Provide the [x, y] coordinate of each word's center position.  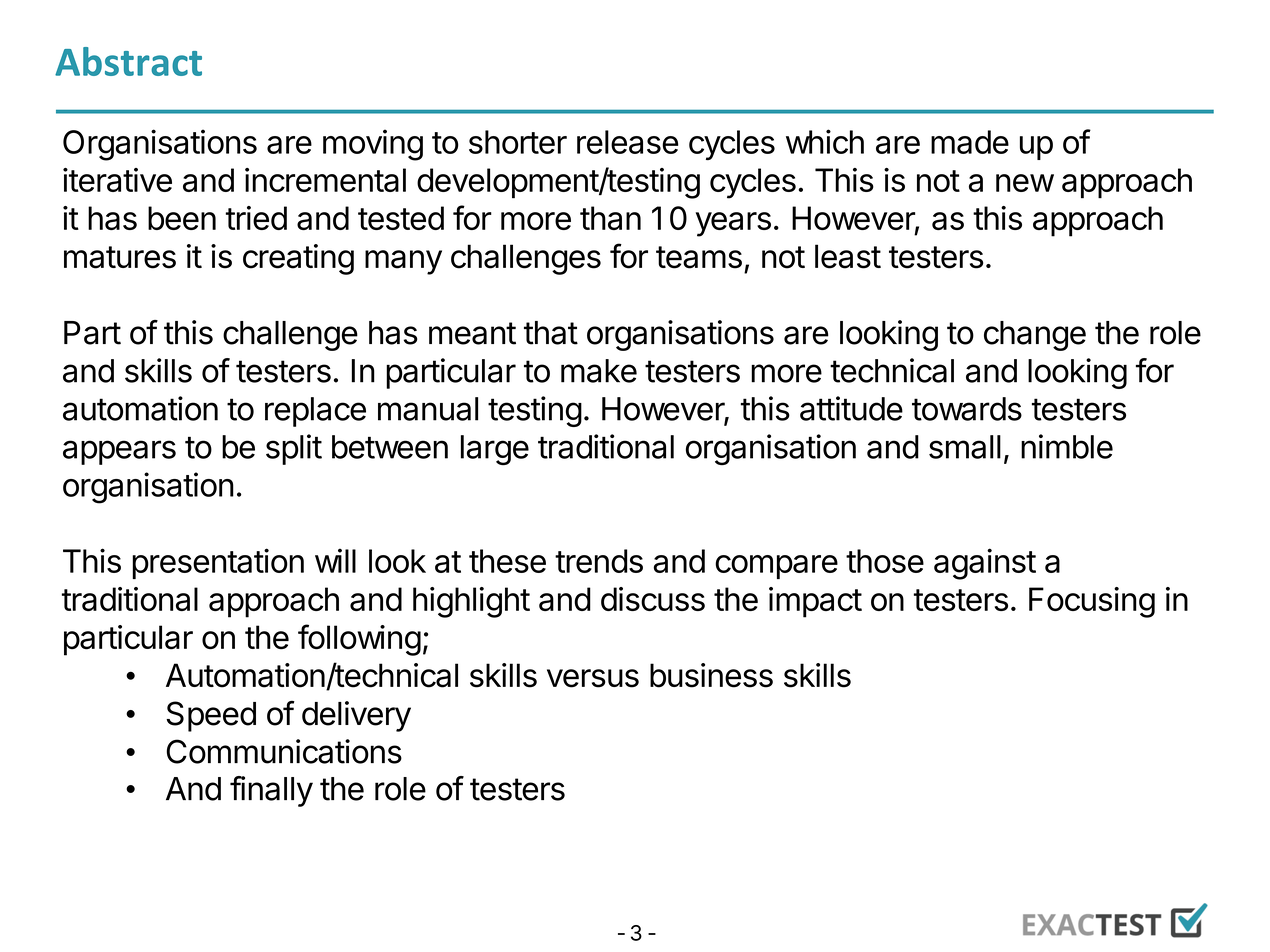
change [1035, 336]
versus [593, 678]
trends [599, 561]
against [985, 564]
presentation [218, 563]
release [627, 142]
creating [298, 259]
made [970, 142]
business [711, 675]
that [551, 333]
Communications [284, 751]
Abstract [128, 61]
